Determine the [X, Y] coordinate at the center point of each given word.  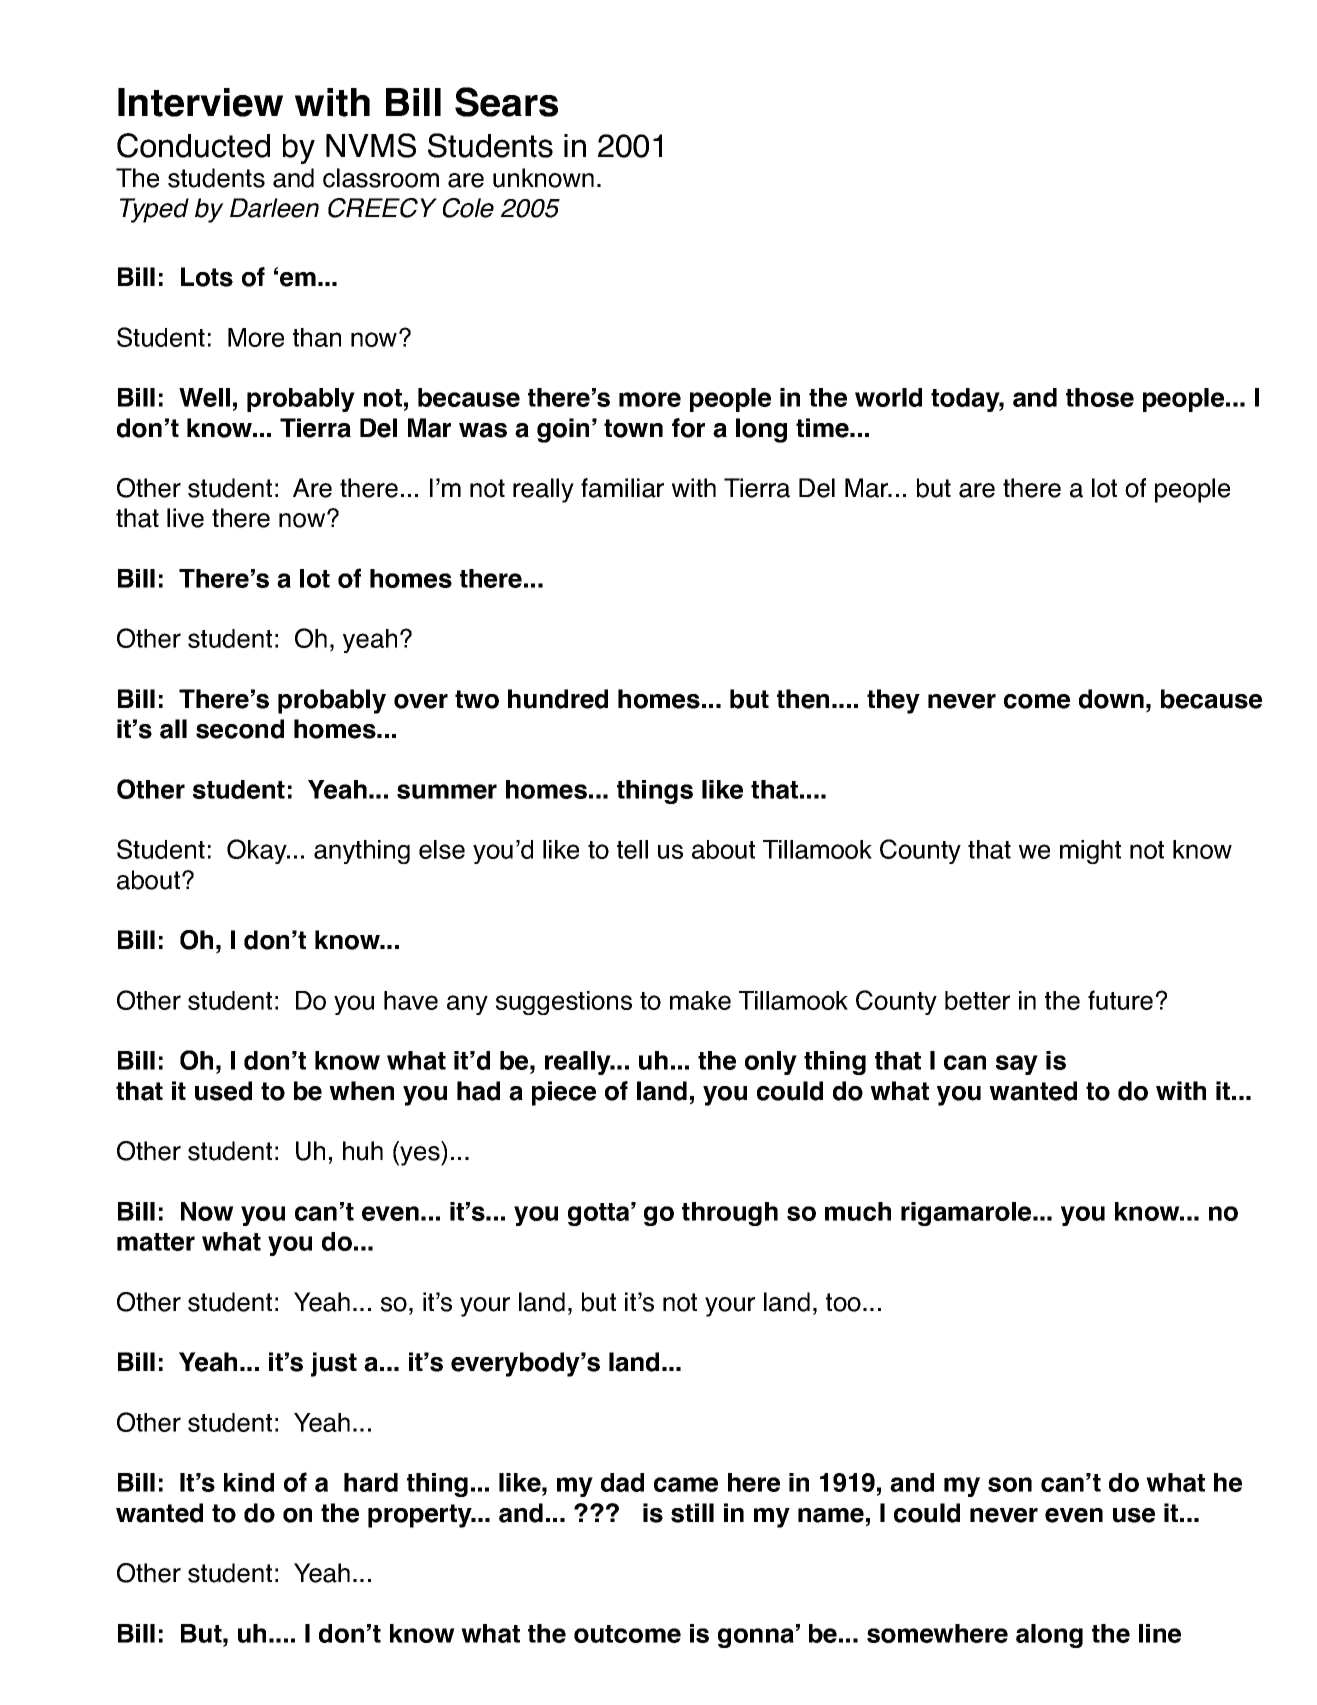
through [730, 1214]
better [977, 1000]
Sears [506, 102]
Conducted [193, 145]
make [700, 1000]
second [240, 729]
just [334, 1364]
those [1100, 397]
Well [204, 397]
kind [249, 1482]
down [1111, 699]
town [633, 428]
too [843, 1302]
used [223, 1091]
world [888, 397]
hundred [558, 699]
